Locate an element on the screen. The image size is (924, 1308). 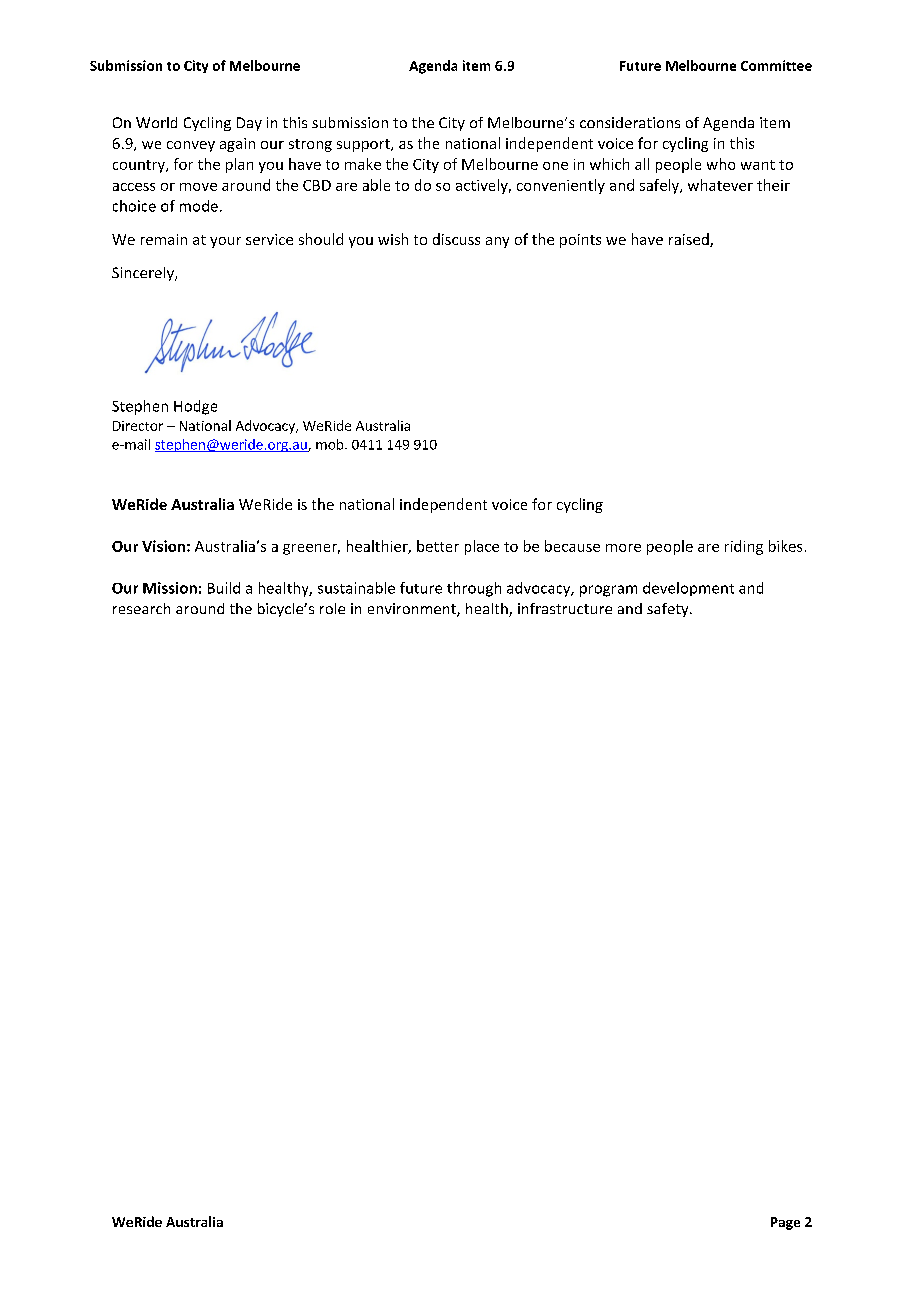
research is located at coordinates (141, 608).
